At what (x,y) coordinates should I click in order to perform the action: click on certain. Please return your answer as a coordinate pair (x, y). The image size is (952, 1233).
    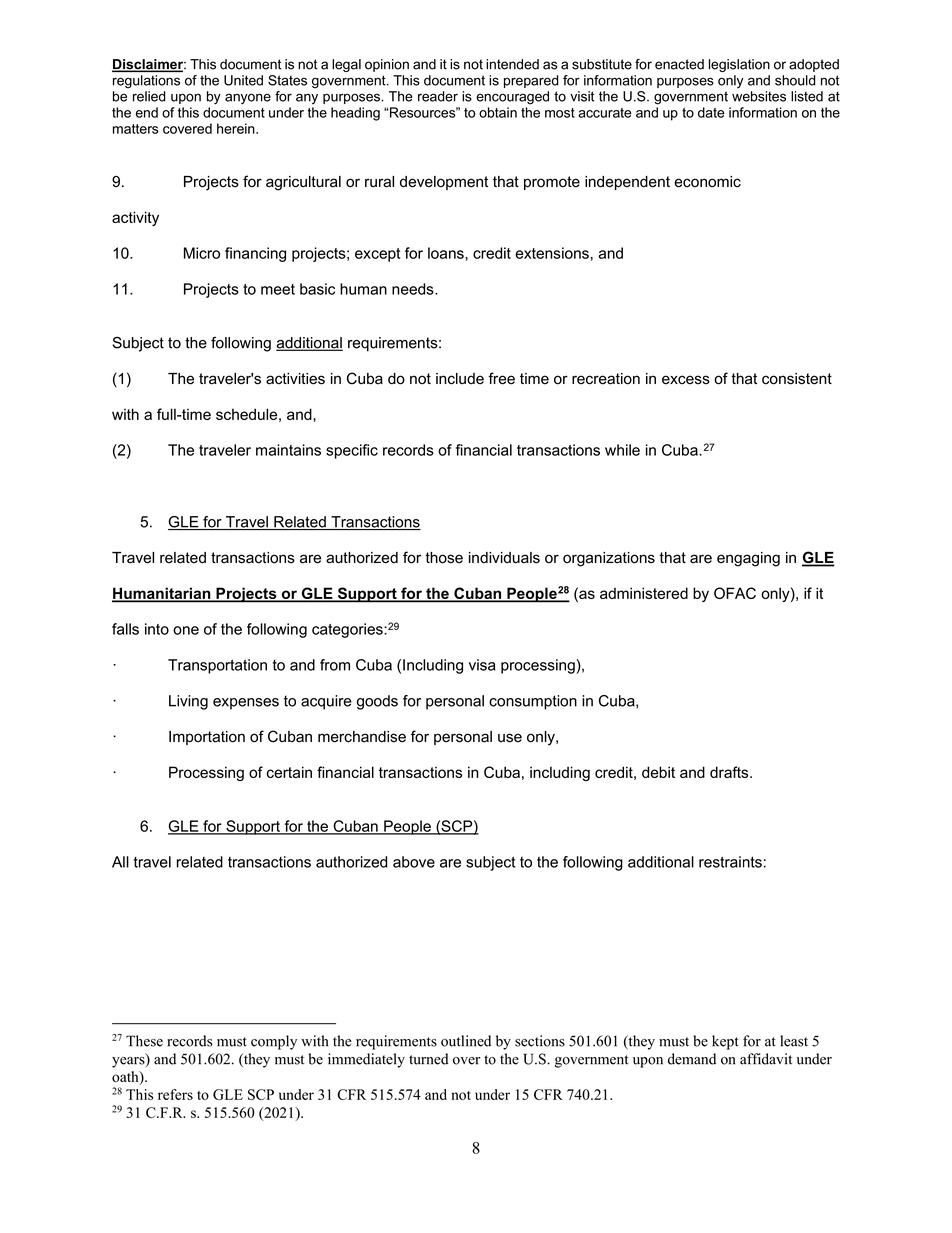
    Looking at the image, I should click on (289, 772).
